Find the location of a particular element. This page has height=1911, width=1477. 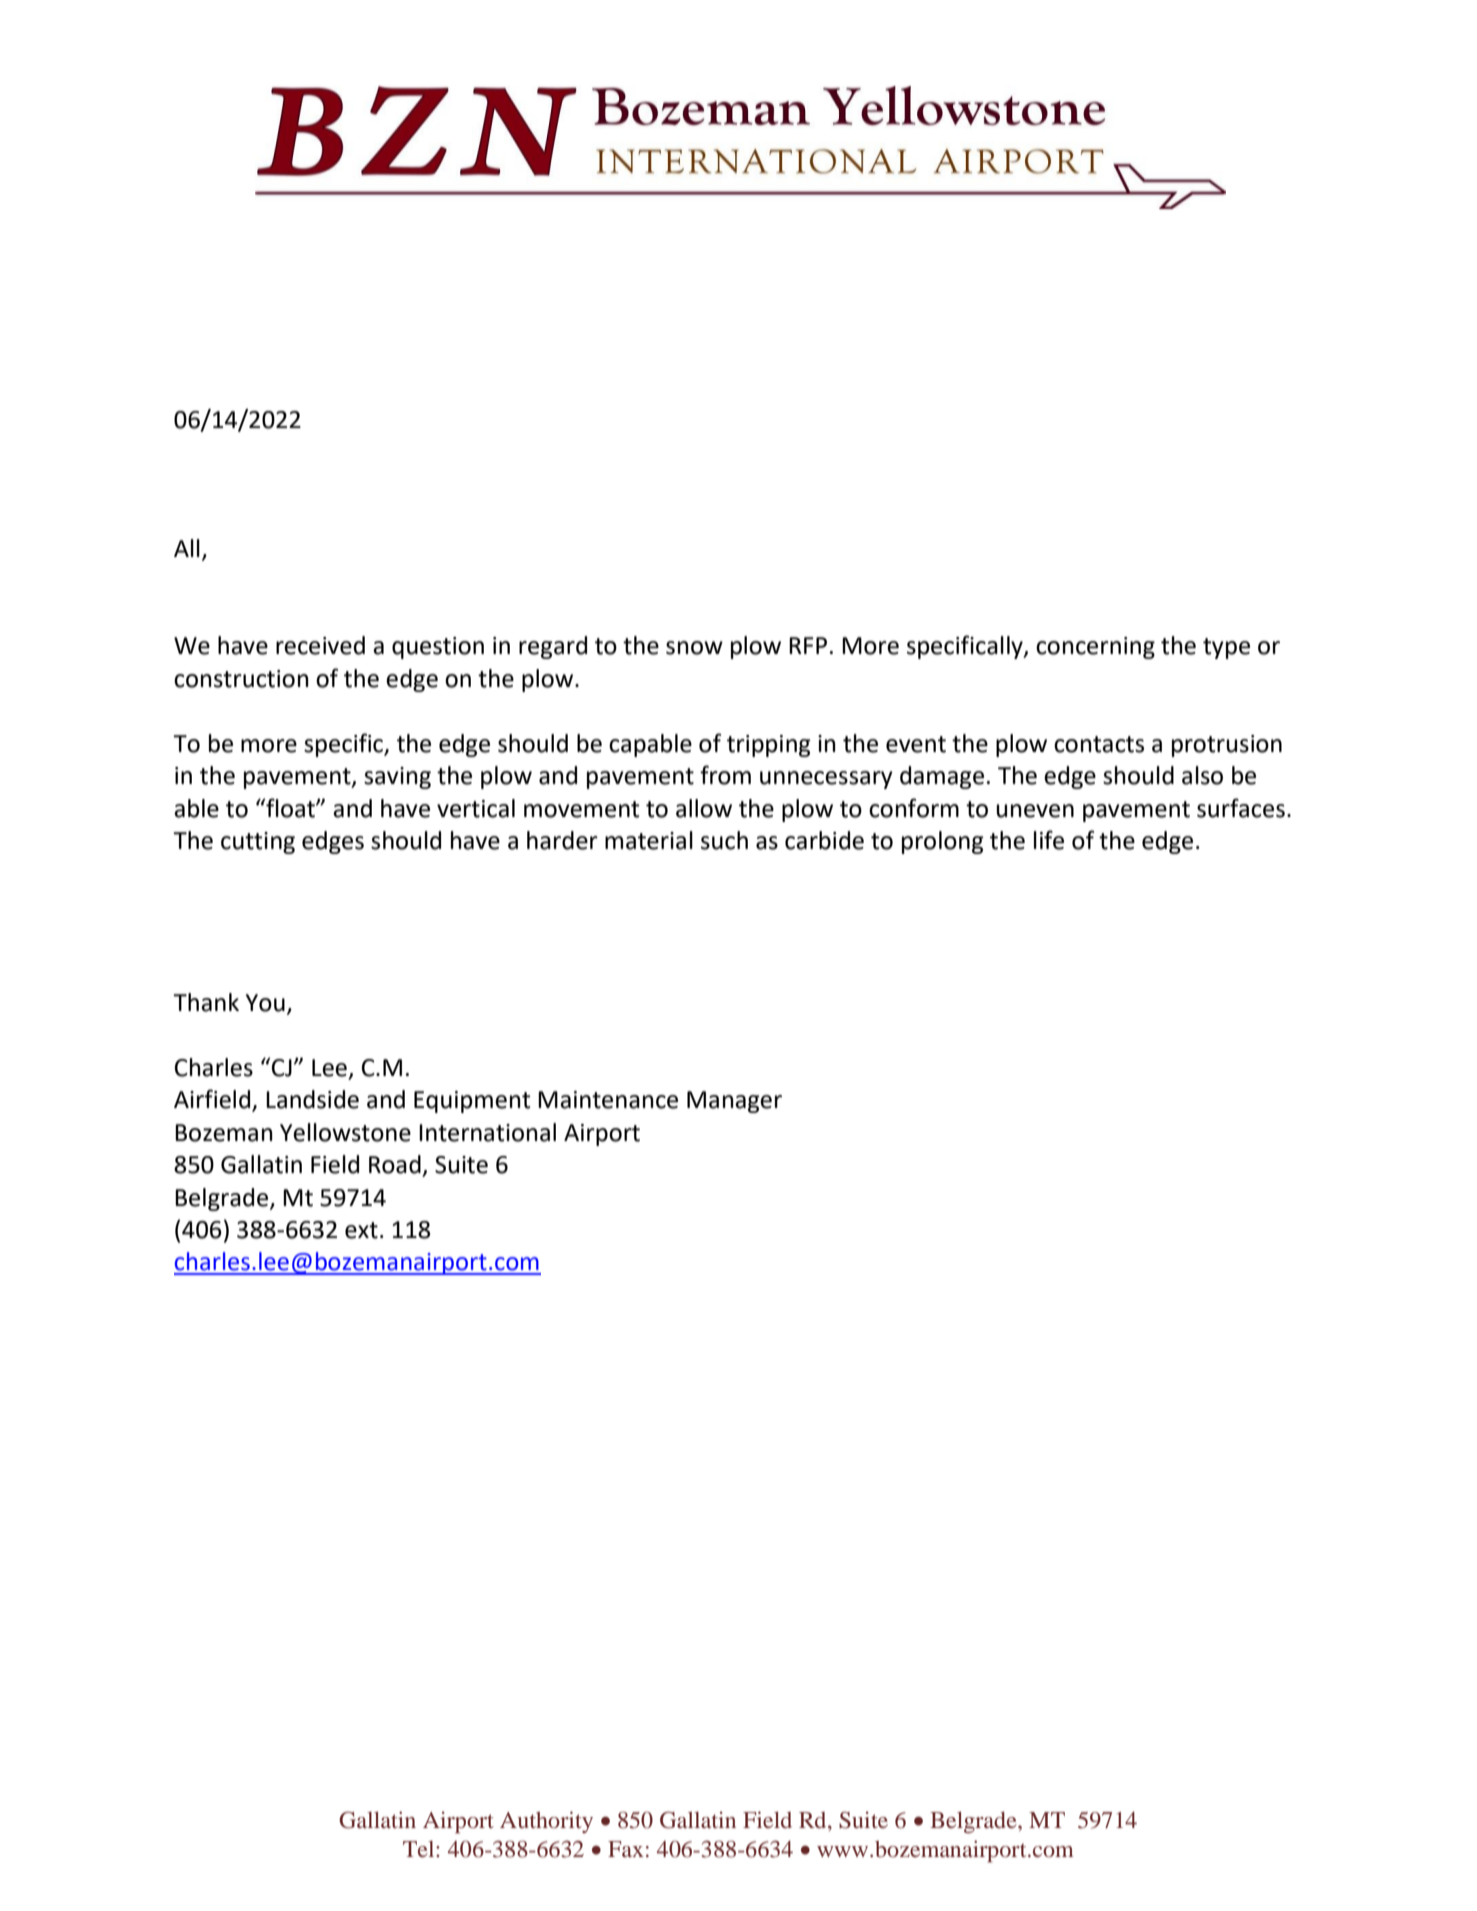

received is located at coordinates (320, 645).
